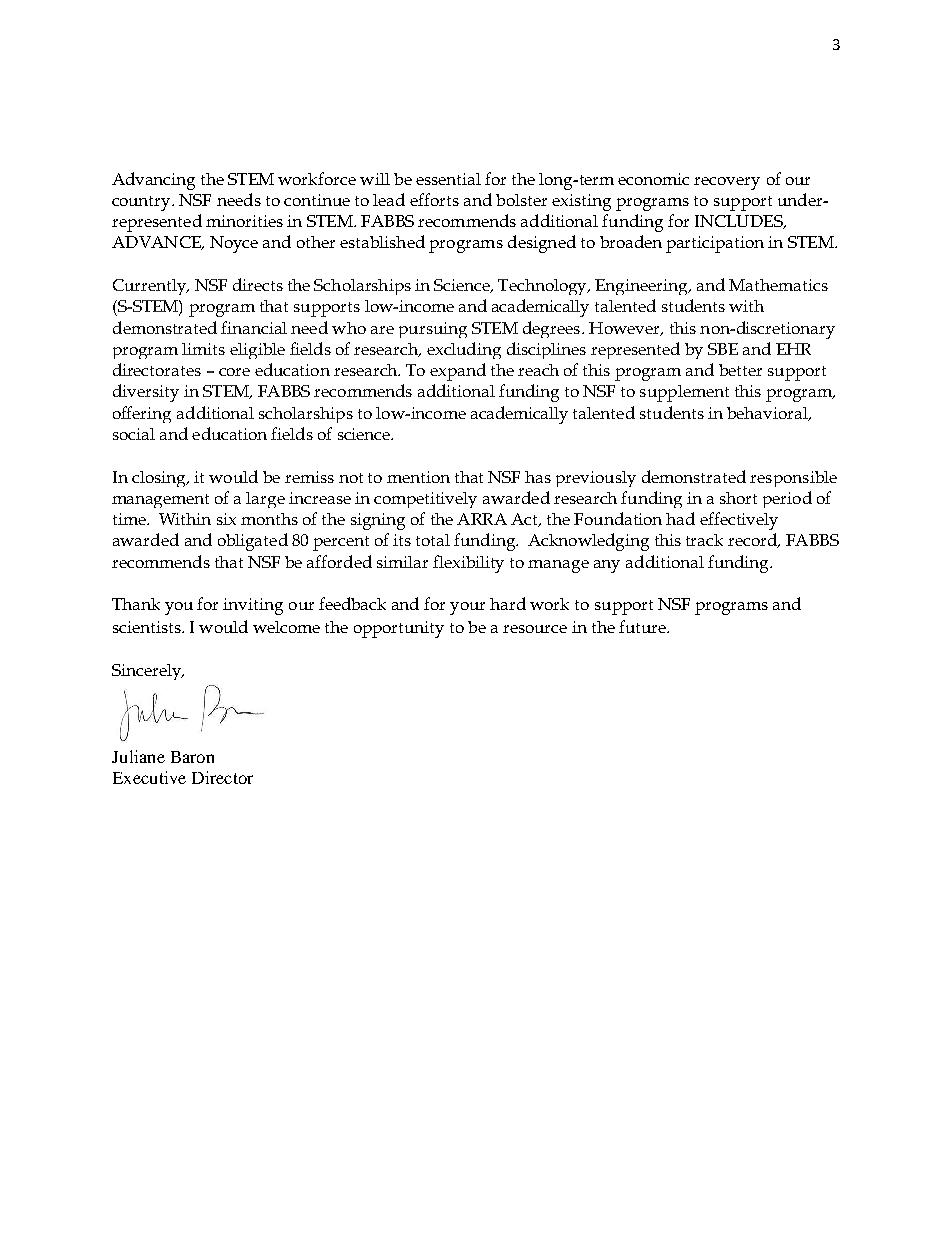 This screenshot has height=1233, width=952. I want to click on Baron, so click(192, 757).
